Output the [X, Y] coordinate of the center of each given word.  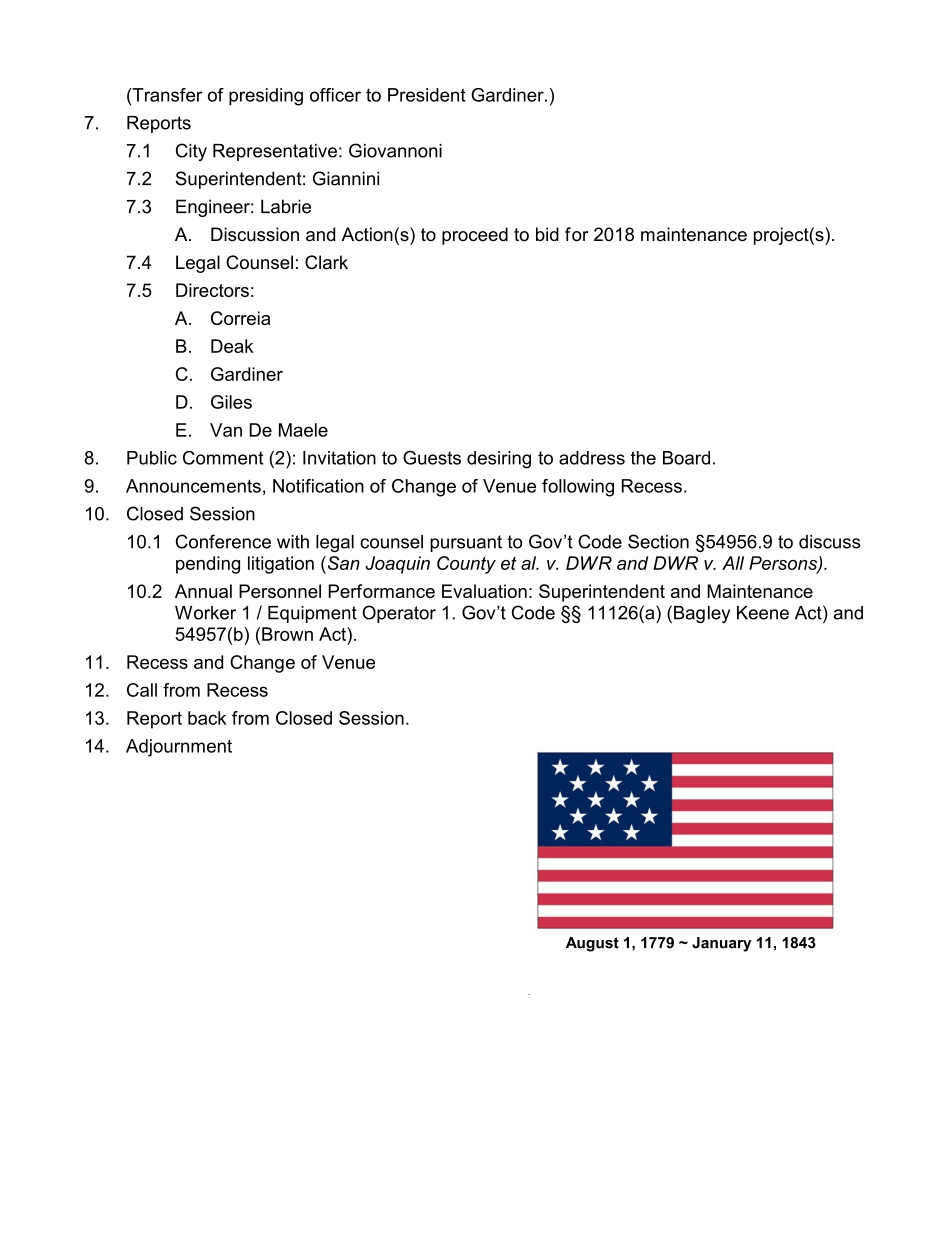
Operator [399, 614]
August [592, 944]
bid [547, 234]
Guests [432, 457]
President [427, 95]
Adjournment [179, 748]
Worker [205, 613]
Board [686, 458]
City [191, 152]
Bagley [702, 614]
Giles [231, 402]
